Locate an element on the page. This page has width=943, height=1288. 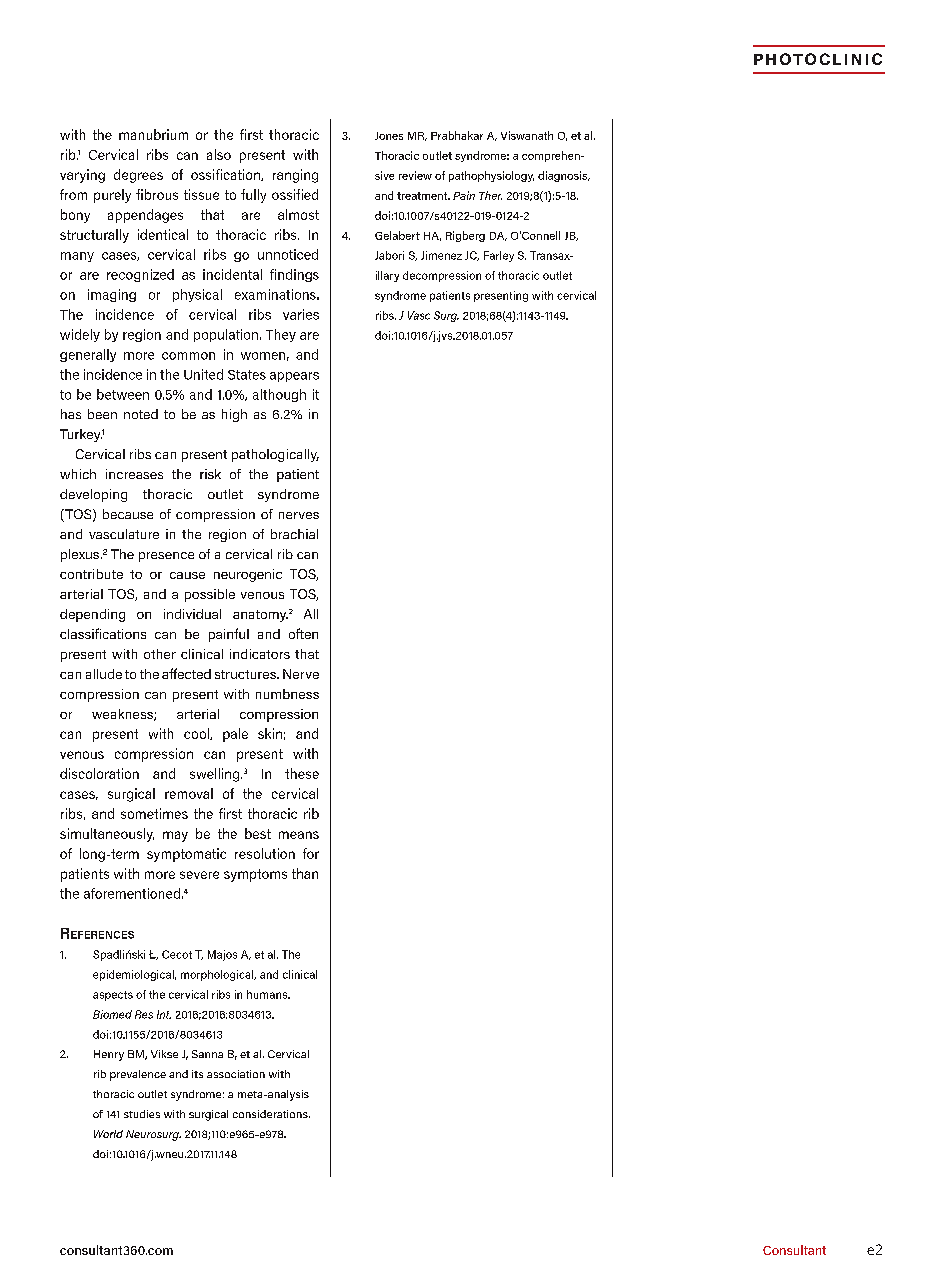
pathophysiology is located at coordinates (491, 176).
